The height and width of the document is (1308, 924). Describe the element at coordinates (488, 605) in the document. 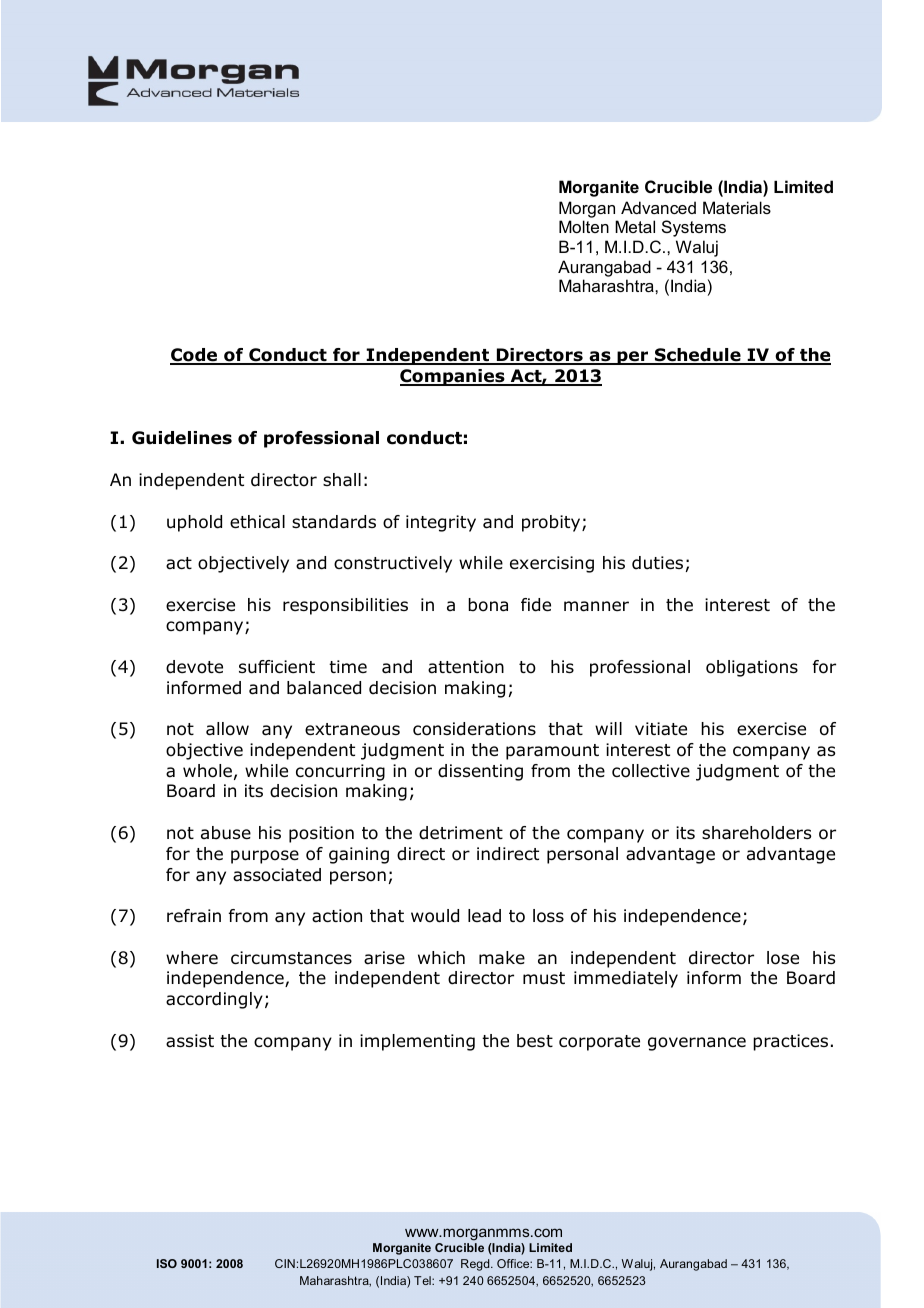

I see `bona` at that location.
